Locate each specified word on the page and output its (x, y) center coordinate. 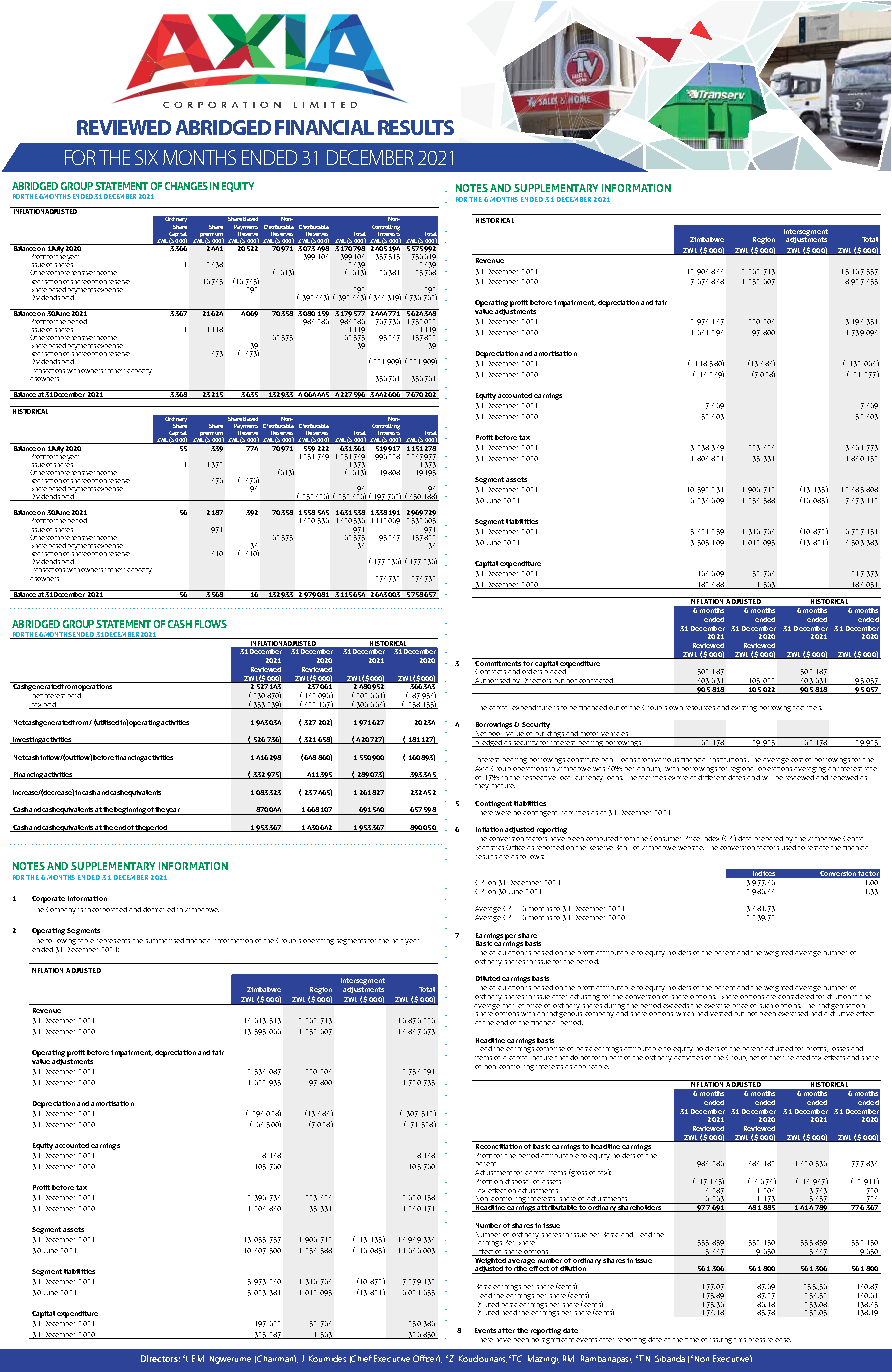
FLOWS (211, 624)
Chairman (276, 1358)
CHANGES (186, 186)
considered (796, 995)
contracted (596, 681)
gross (578, 1173)
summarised (165, 940)
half (399, 941)
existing (744, 709)
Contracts (490, 671)
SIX (146, 157)
